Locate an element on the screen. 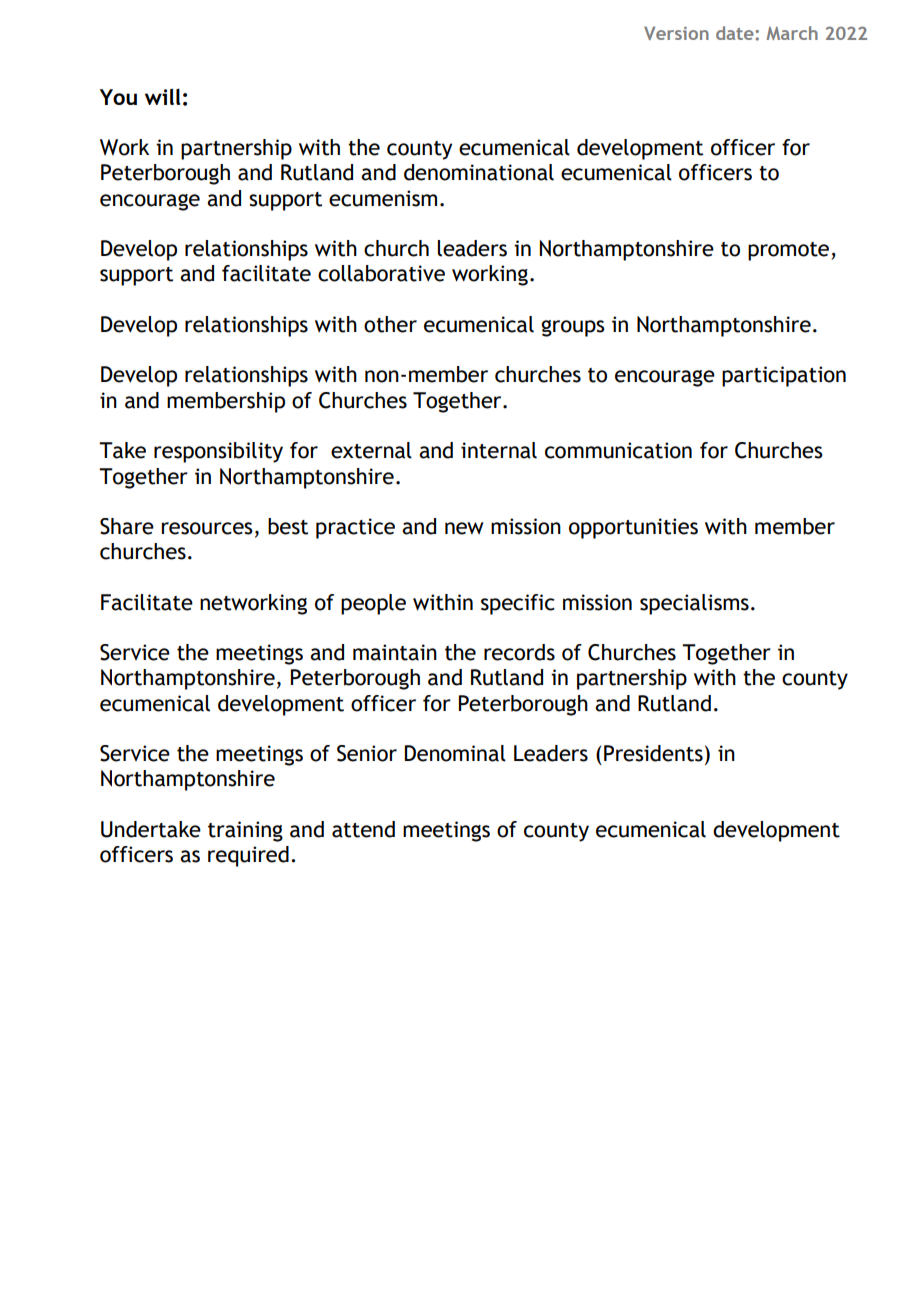 The height and width of the screenshot is (1308, 924). training is located at coordinates (245, 831).
